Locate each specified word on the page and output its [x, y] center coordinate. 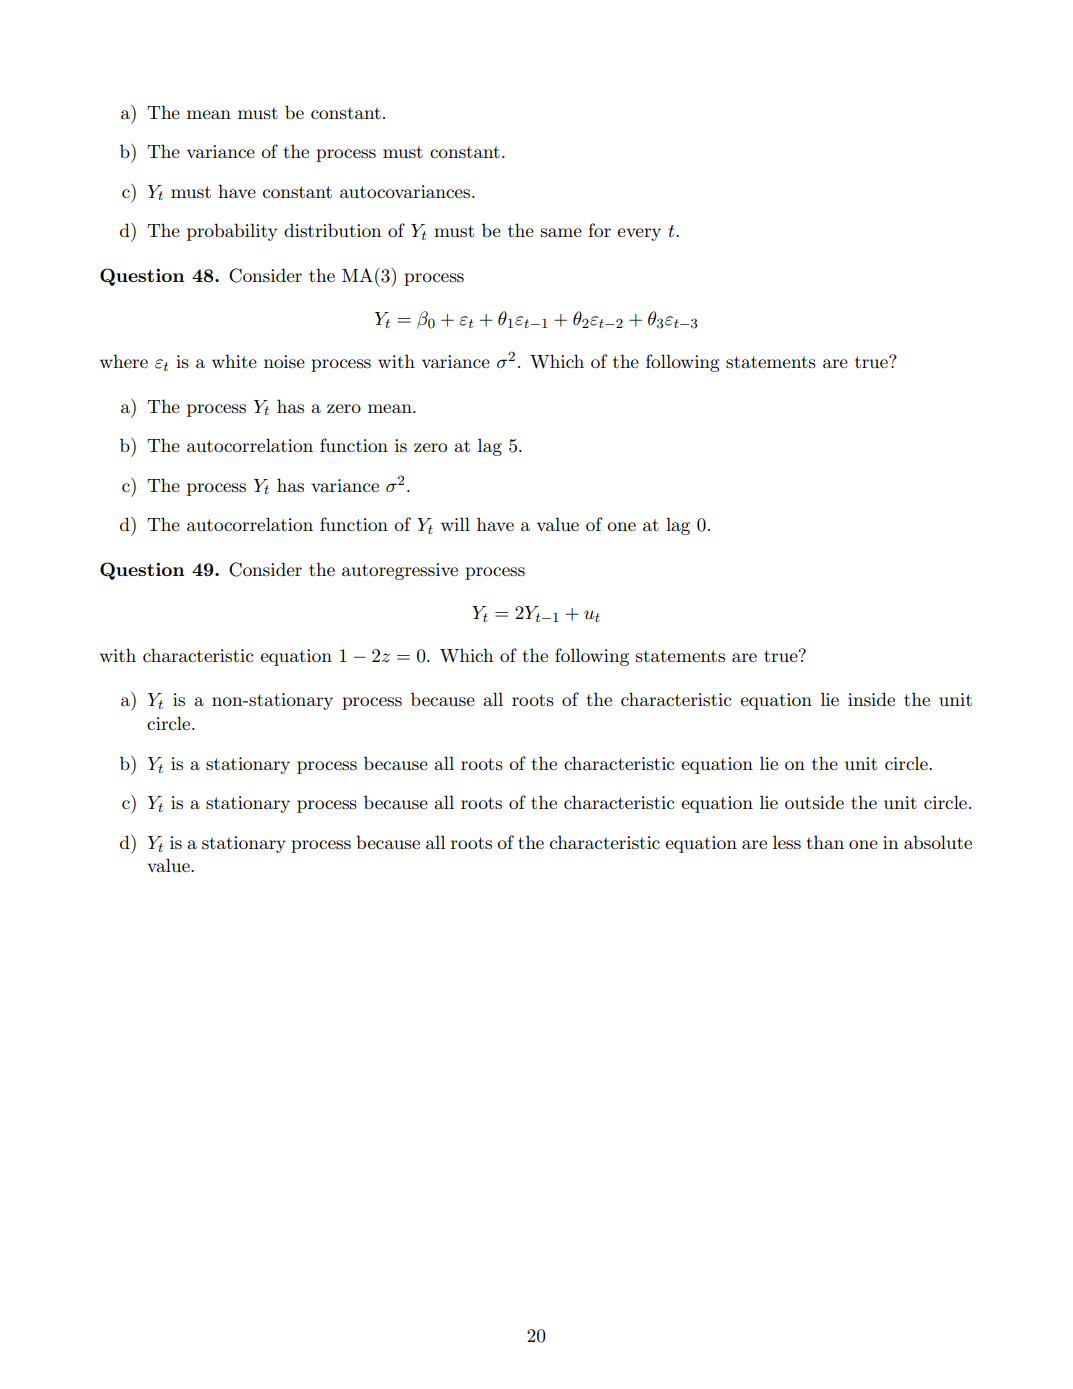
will [455, 524]
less [787, 842]
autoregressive [400, 571]
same [561, 233]
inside [871, 699]
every [639, 234]
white [234, 361]
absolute [938, 842]
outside [814, 802]
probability [232, 232]
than [825, 842]
